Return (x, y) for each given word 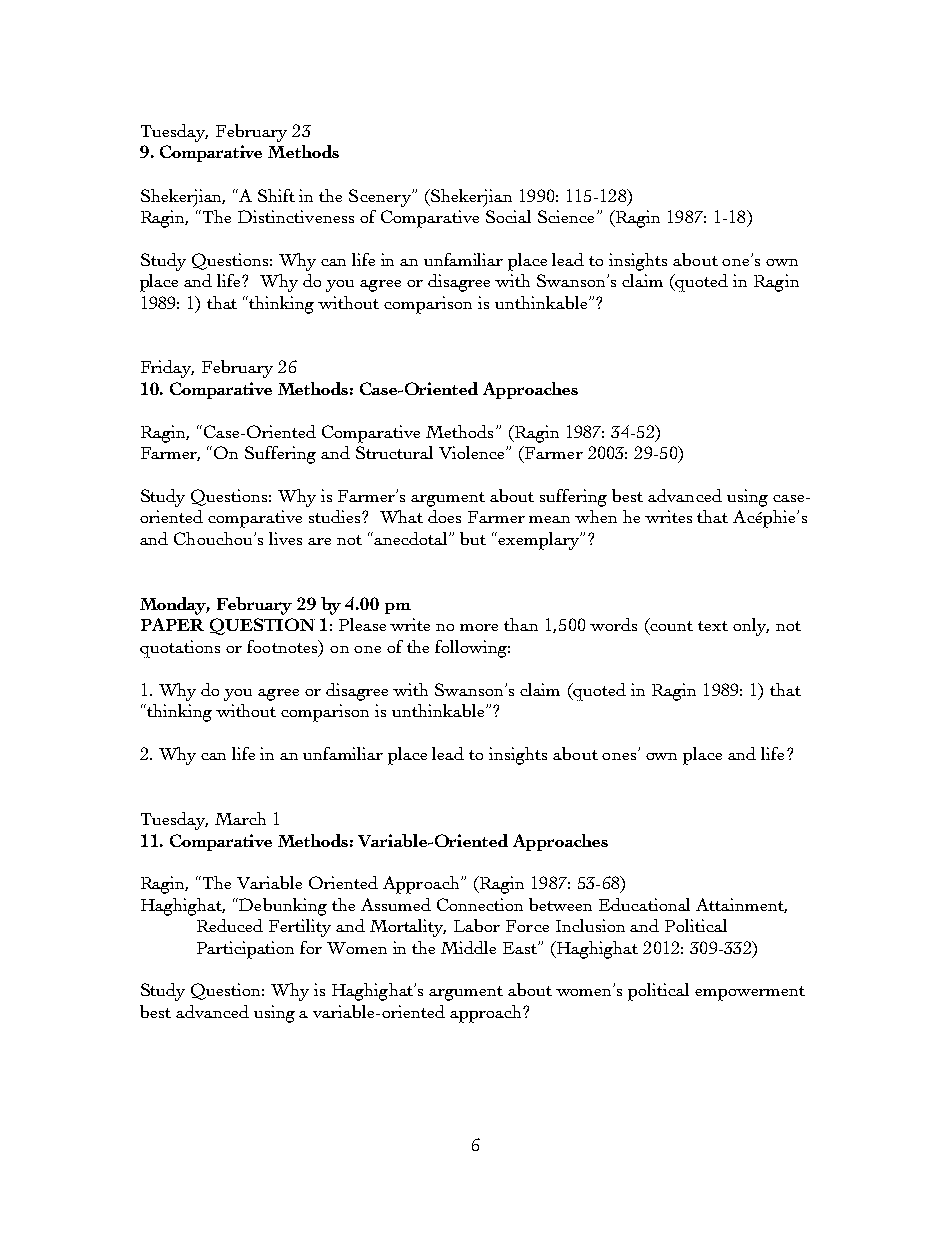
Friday (167, 369)
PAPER (172, 624)
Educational (644, 904)
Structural (394, 452)
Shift (276, 195)
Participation (245, 950)
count (671, 626)
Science (566, 216)
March (240, 818)
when (596, 516)
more (479, 627)
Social (508, 216)
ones (619, 756)
